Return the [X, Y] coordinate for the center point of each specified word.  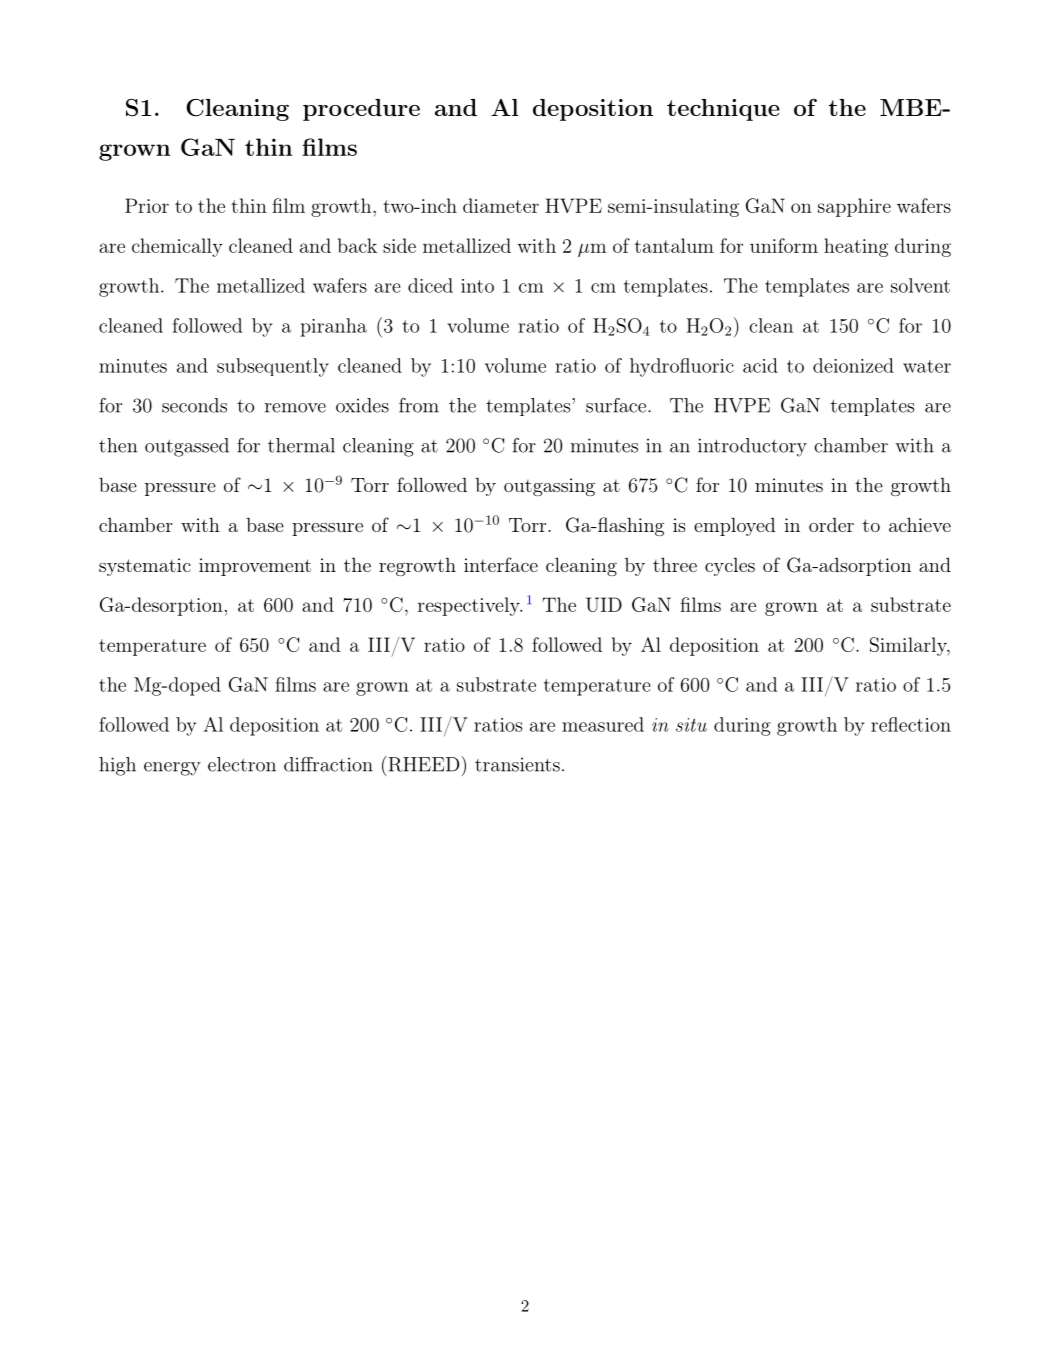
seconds [194, 405]
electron [242, 764]
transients [517, 764]
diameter [501, 205]
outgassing [549, 487]
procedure [361, 110]
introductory [752, 447]
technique [723, 110]
